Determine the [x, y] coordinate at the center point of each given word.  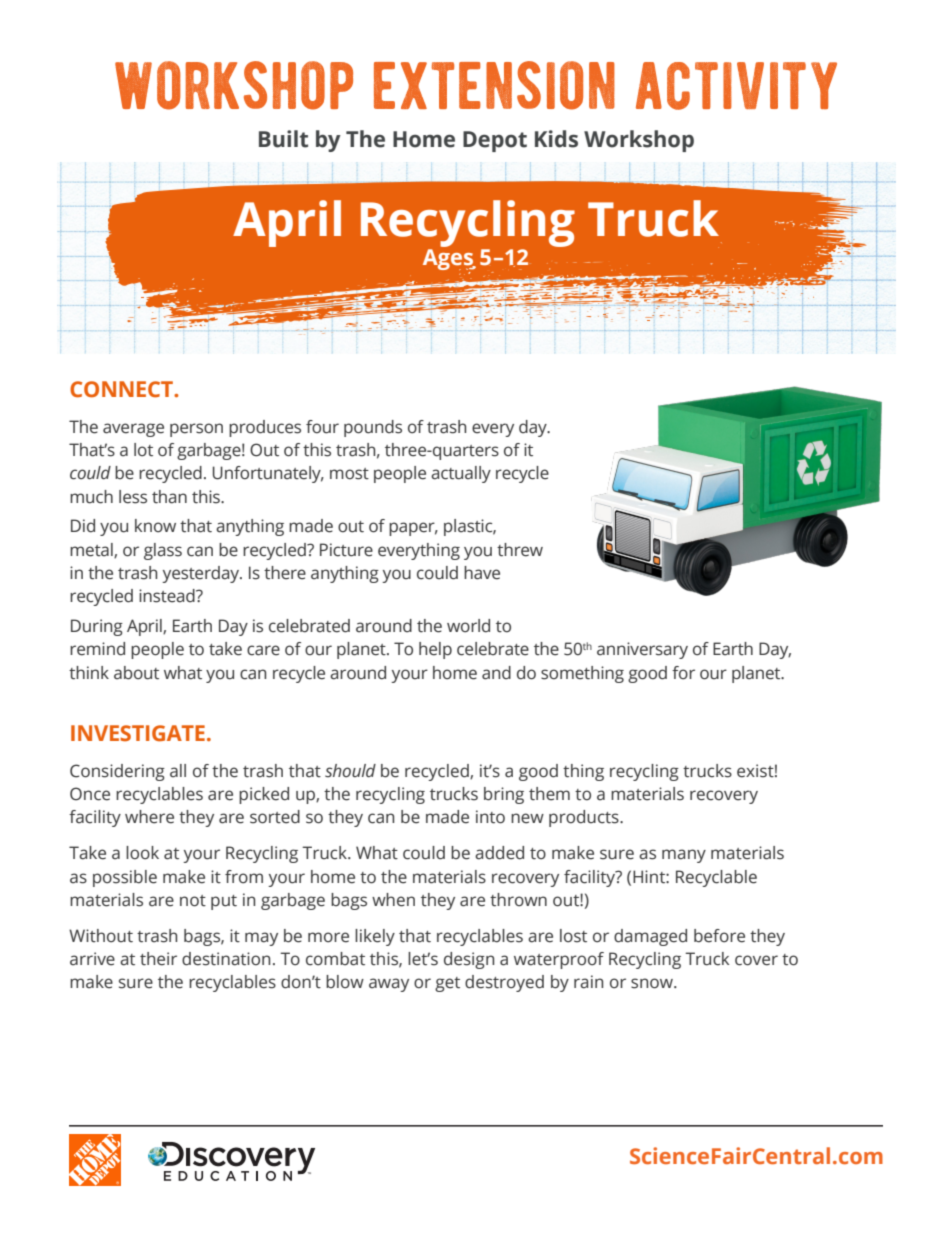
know [155, 526]
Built [283, 139]
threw [520, 550]
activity [736, 86]
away [389, 985]
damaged [650, 937]
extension [494, 85]
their [158, 959]
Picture [346, 550]
